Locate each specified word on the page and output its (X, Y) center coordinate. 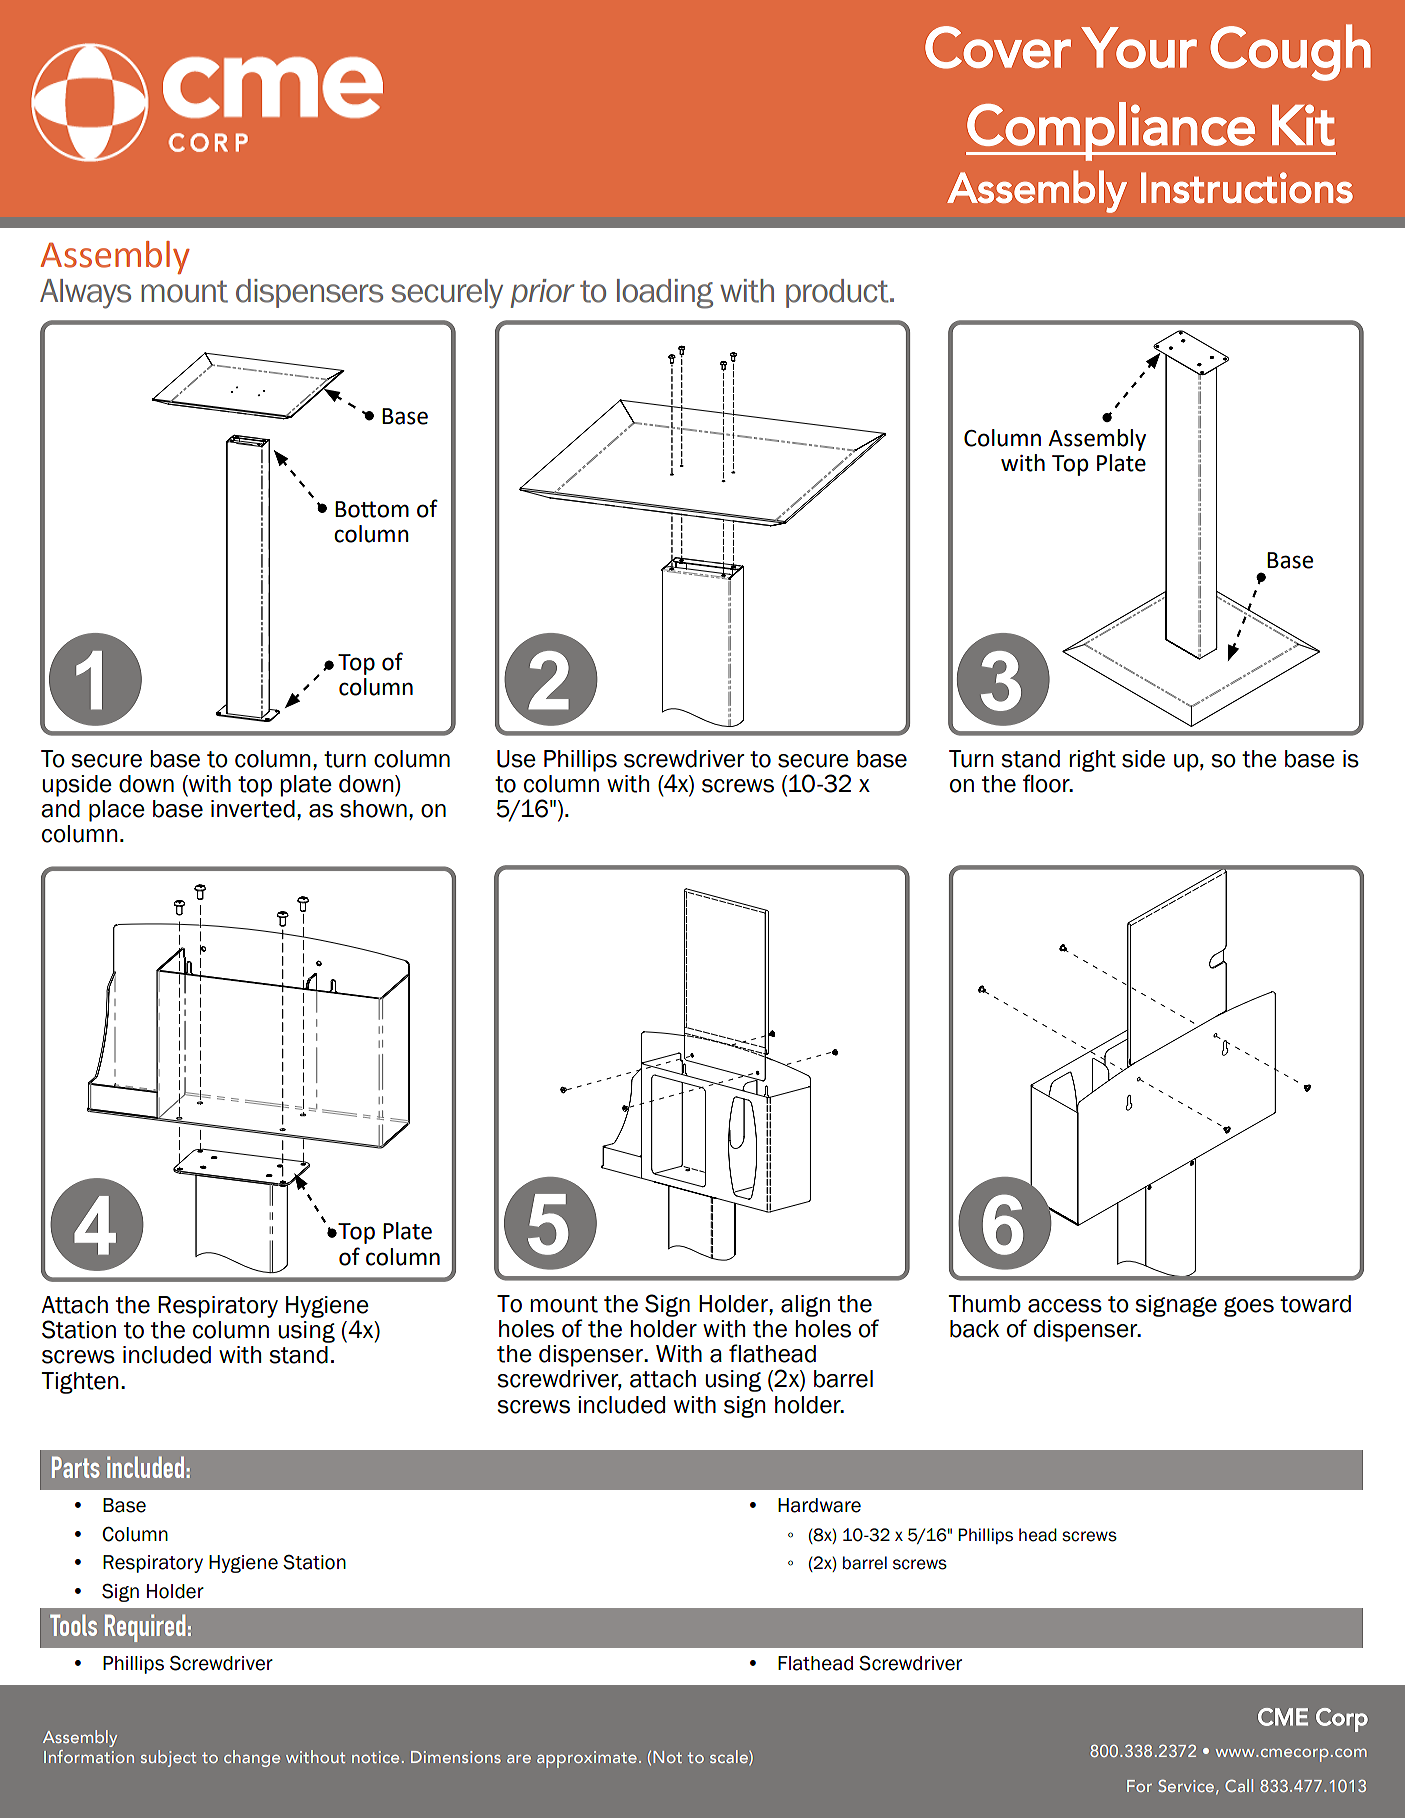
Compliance (1111, 131)
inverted (253, 809)
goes (1249, 1307)
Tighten (80, 1383)
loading (665, 294)
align (805, 1306)
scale (730, 1757)
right (1093, 761)
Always (85, 294)
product (838, 293)
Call (1239, 1785)
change (252, 1758)
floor (1047, 783)
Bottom (372, 509)
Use (516, 759)
